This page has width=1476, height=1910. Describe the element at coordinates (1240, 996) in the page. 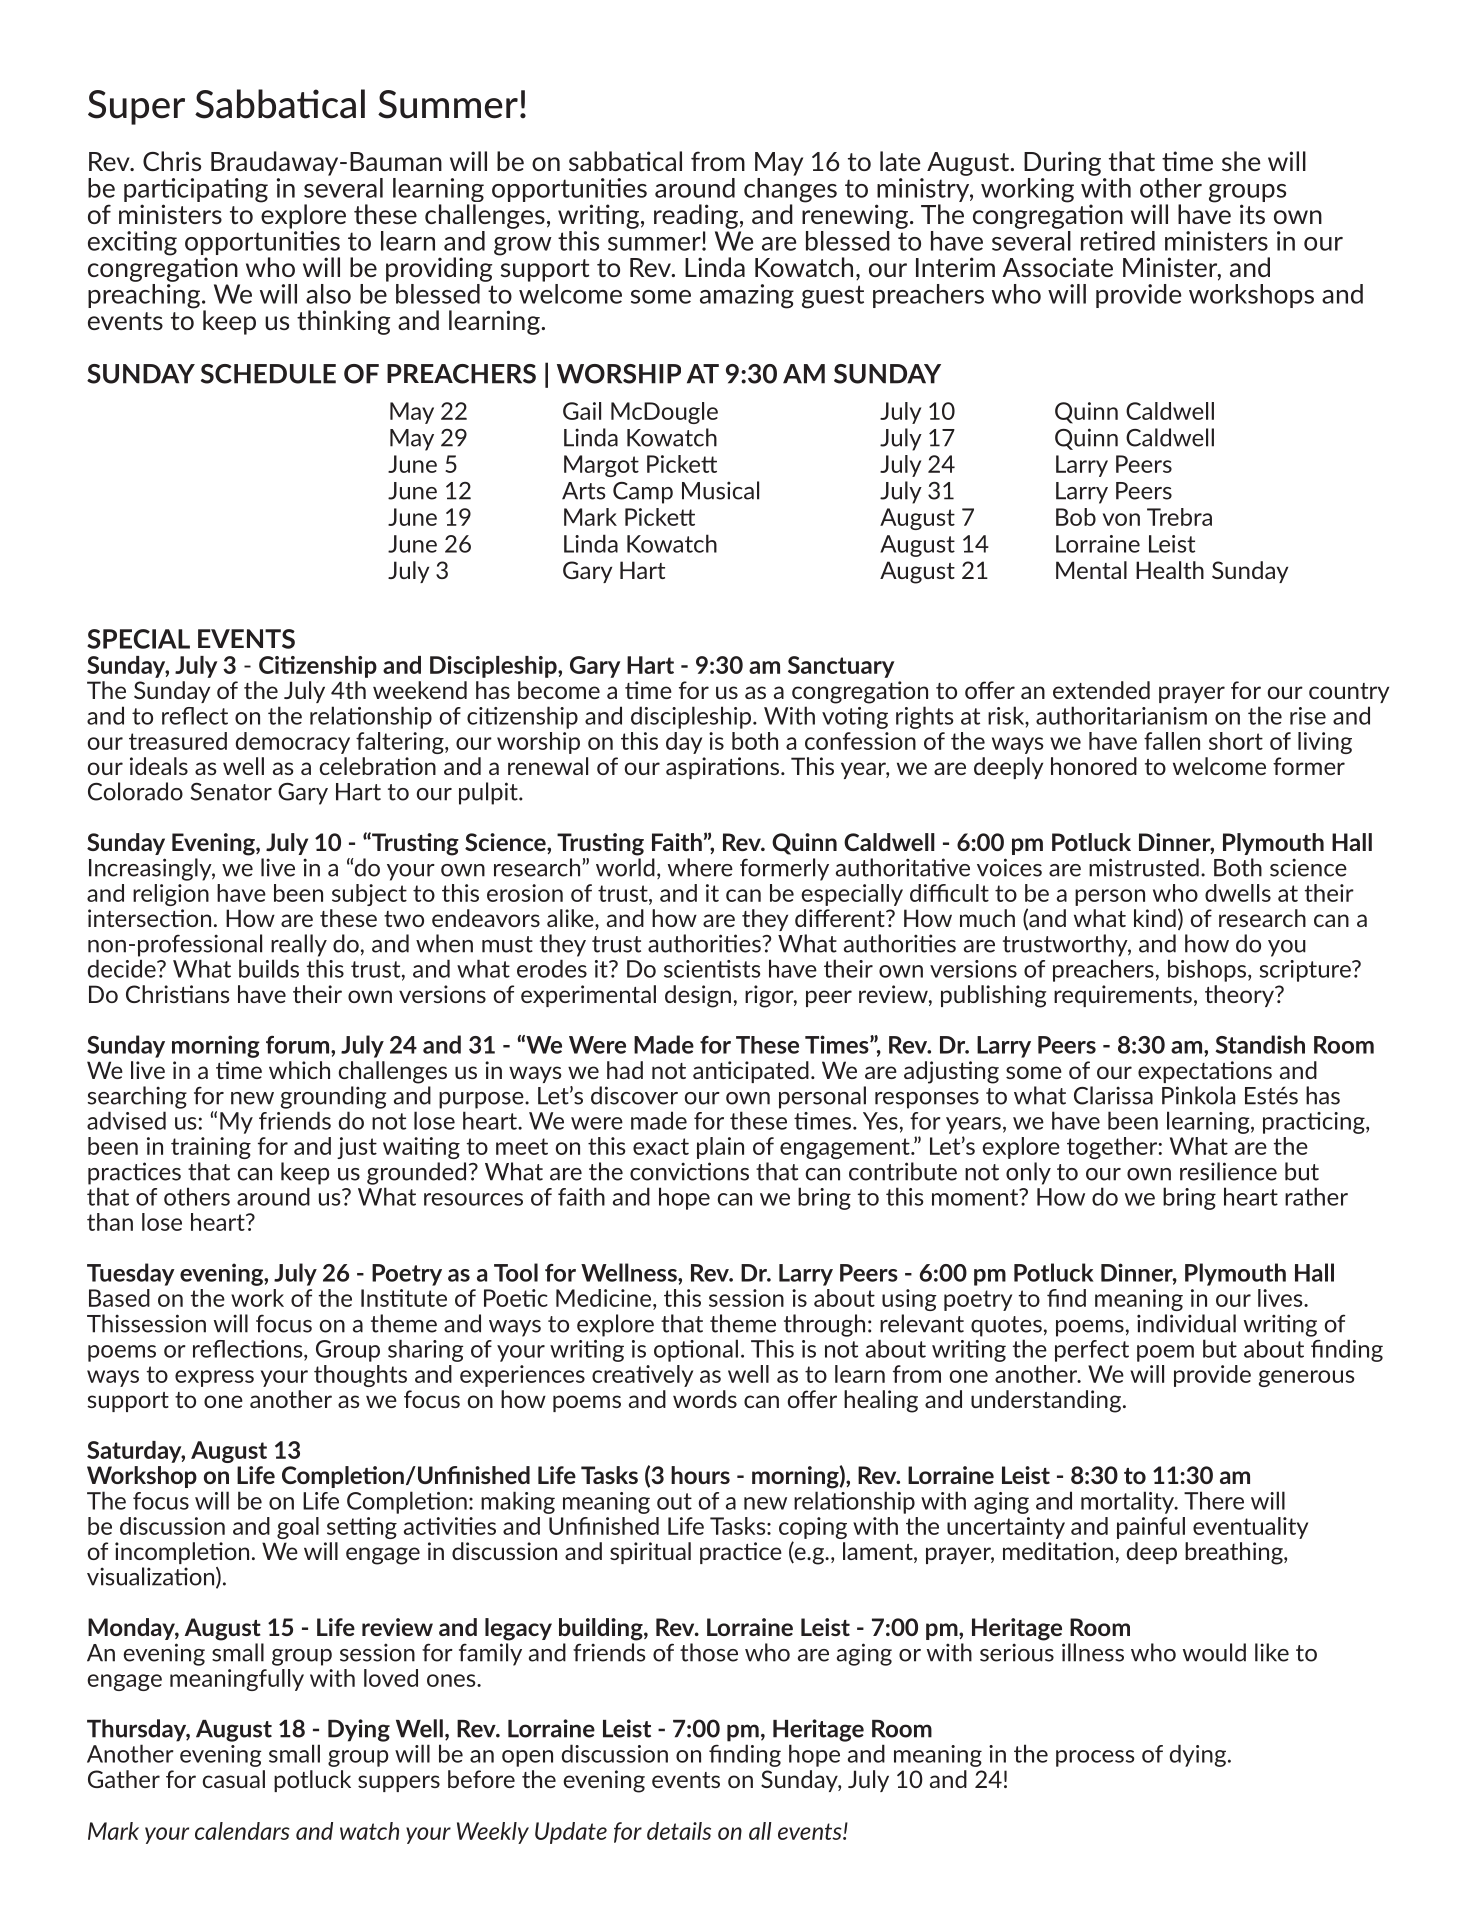

I see `theory` at that location.
